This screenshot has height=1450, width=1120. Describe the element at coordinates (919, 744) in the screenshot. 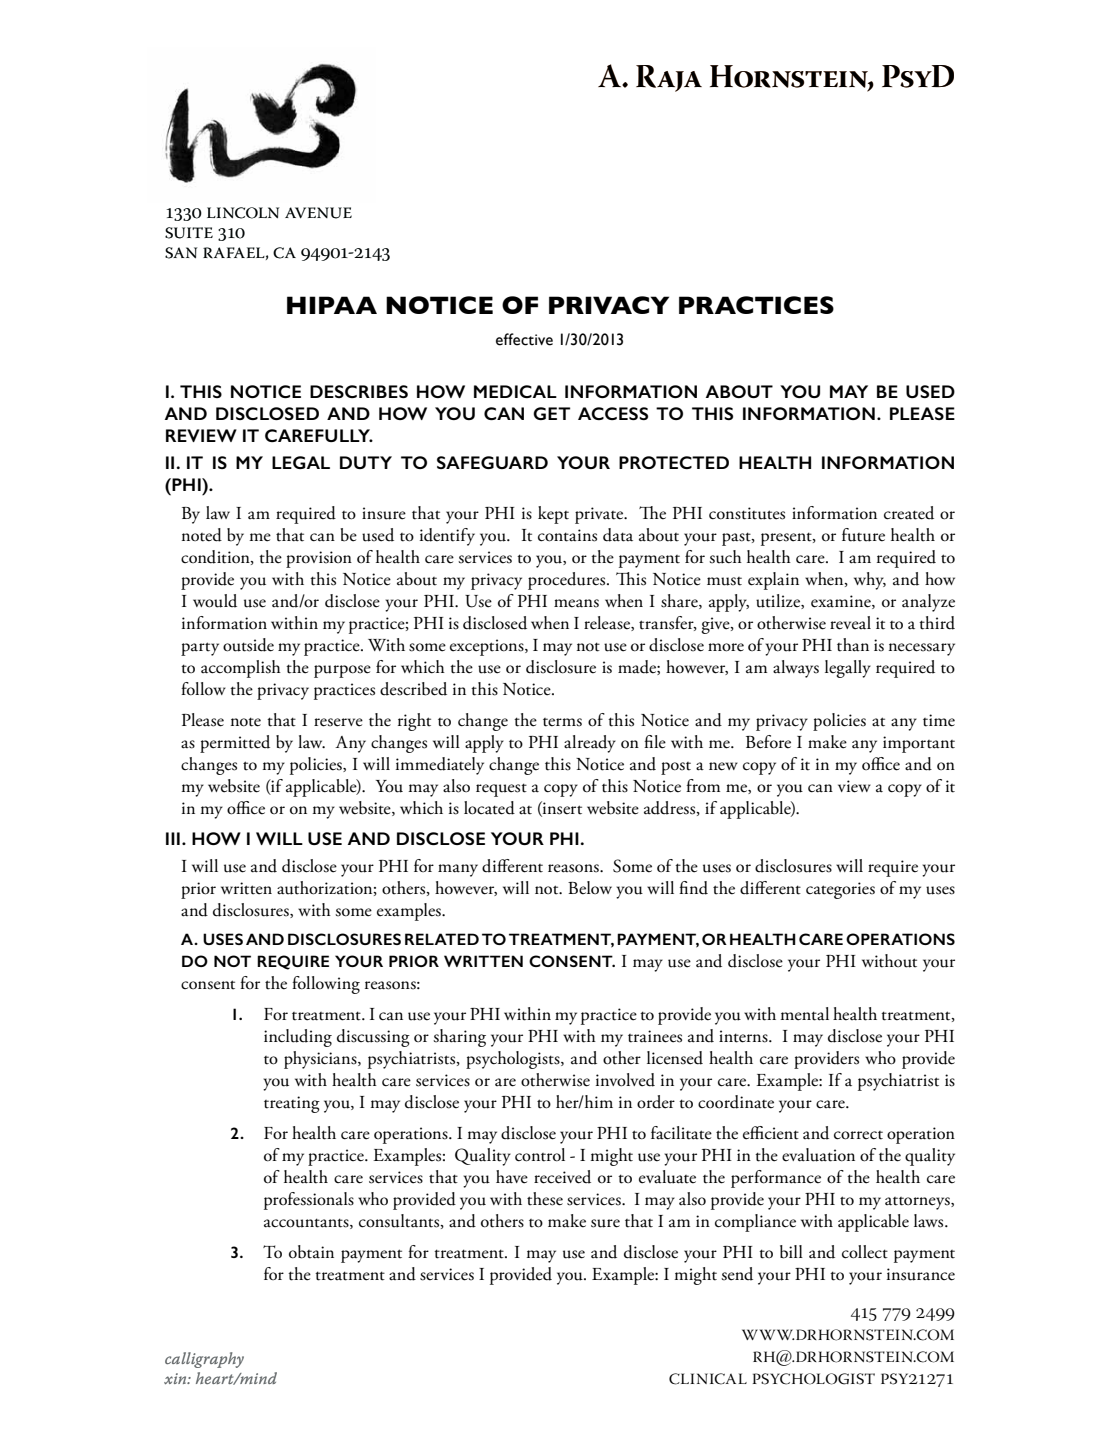

I see `important` at that location.
